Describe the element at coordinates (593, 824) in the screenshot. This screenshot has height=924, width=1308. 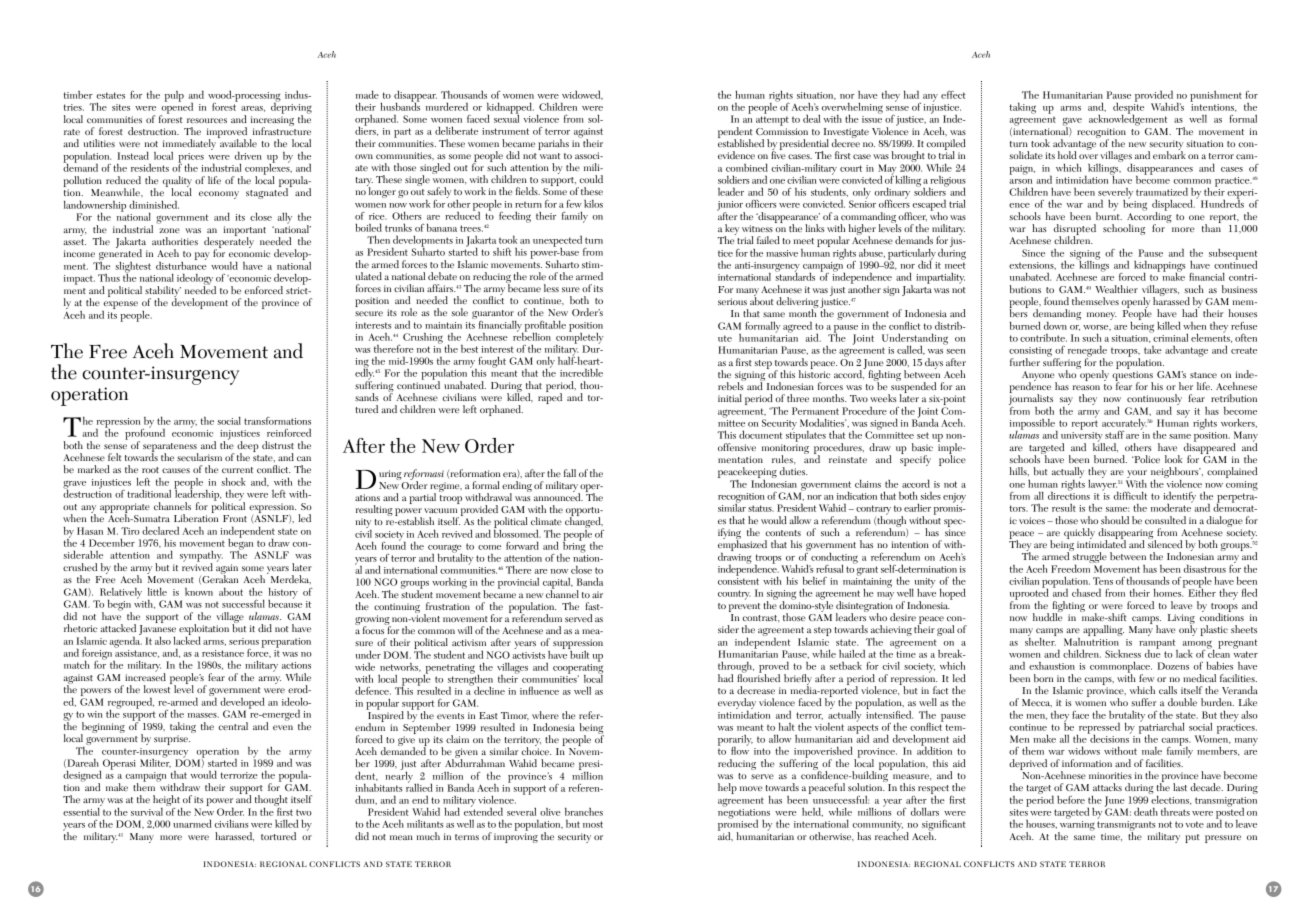
I see `most` at that location.
